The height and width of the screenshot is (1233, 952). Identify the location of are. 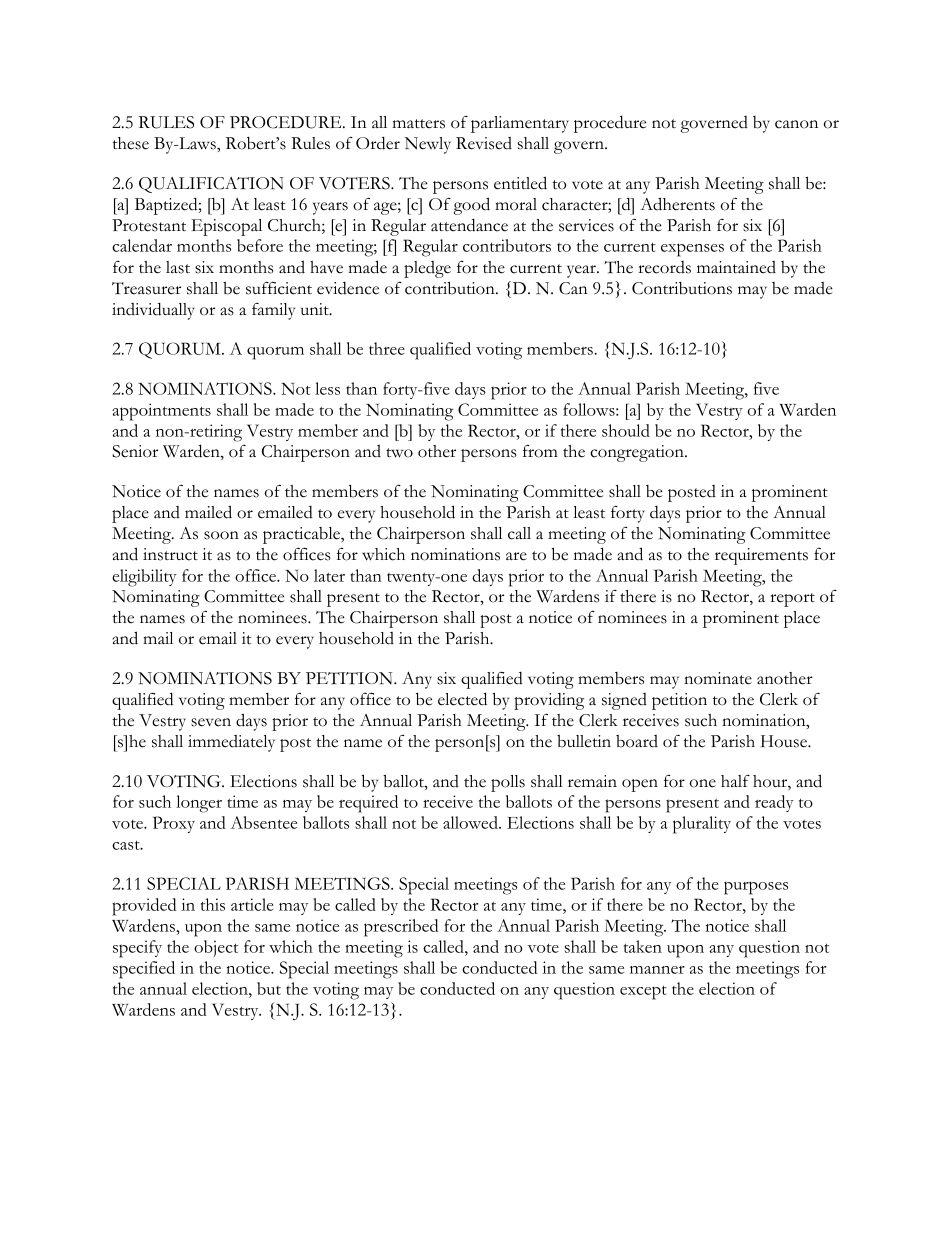
(516, 556).
